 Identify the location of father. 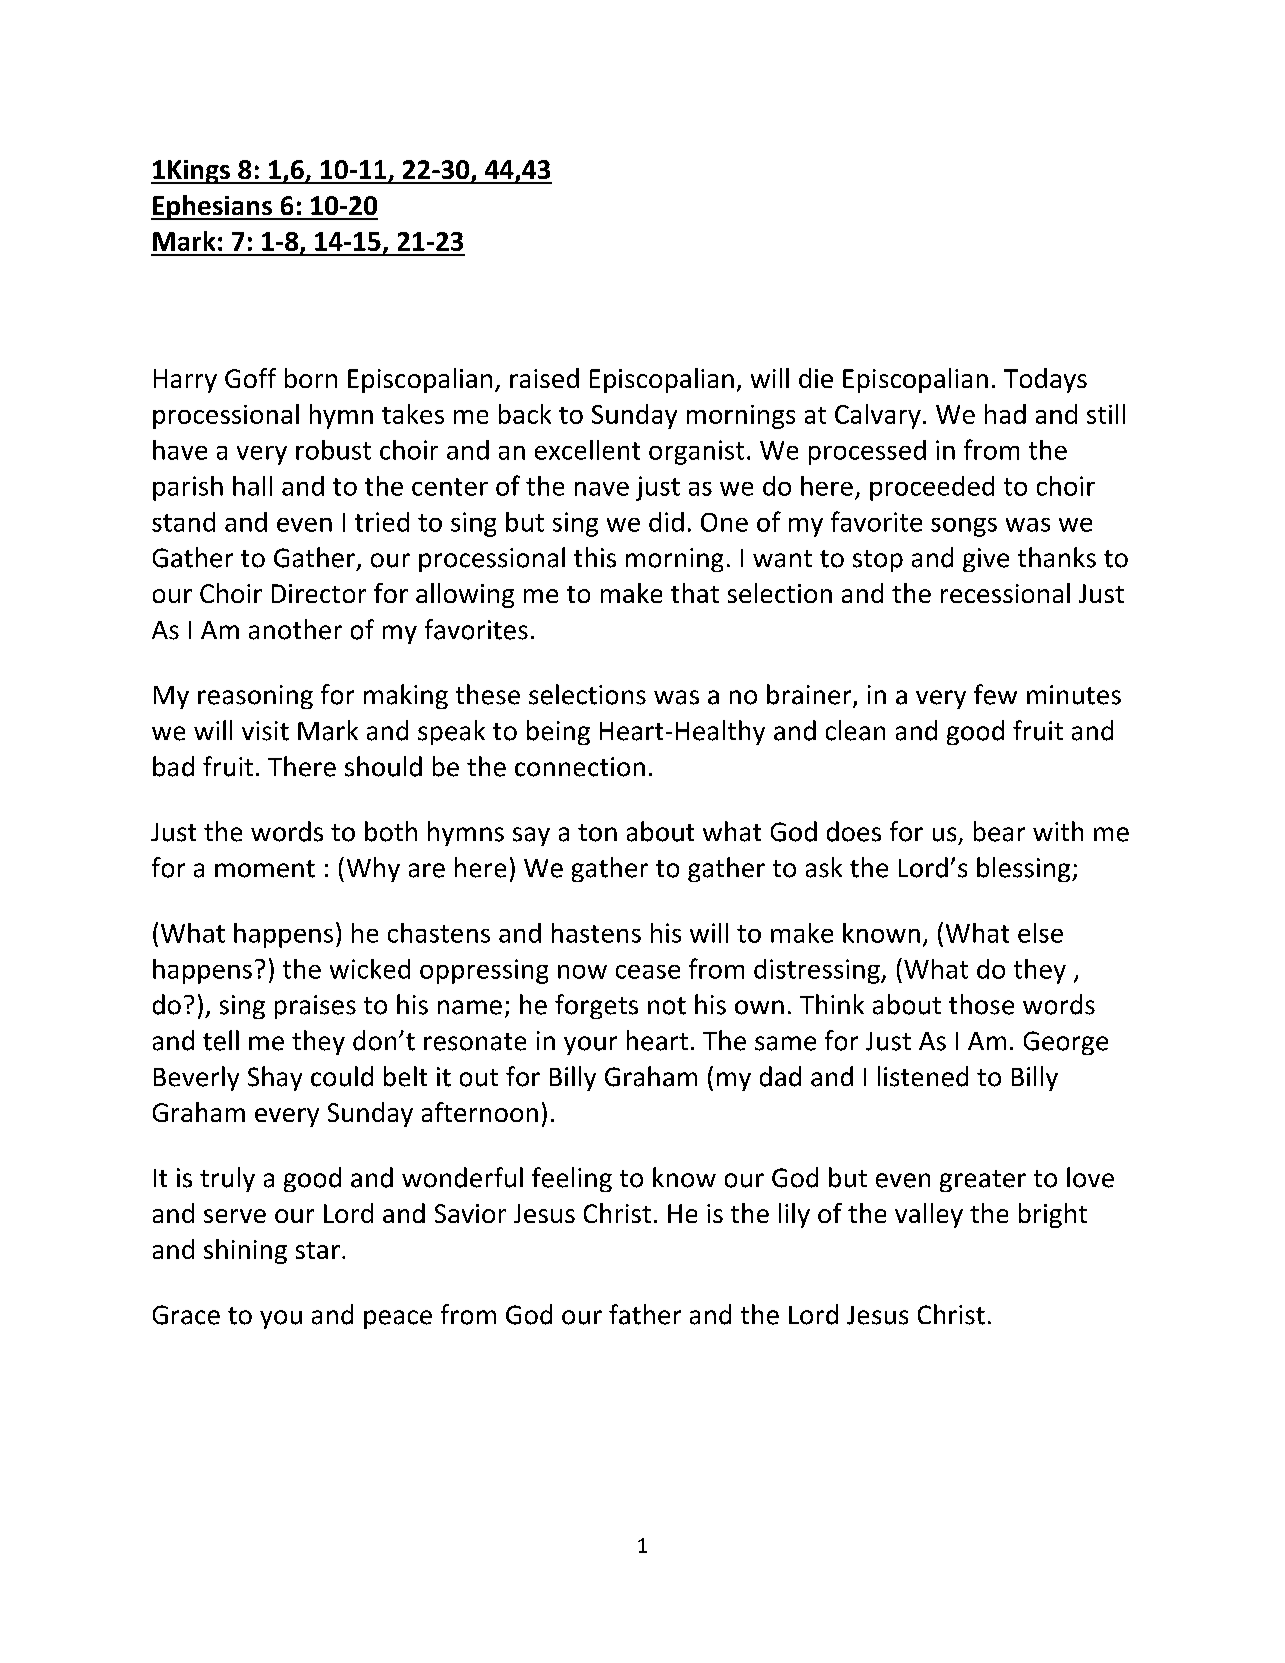
(645, 1314).
